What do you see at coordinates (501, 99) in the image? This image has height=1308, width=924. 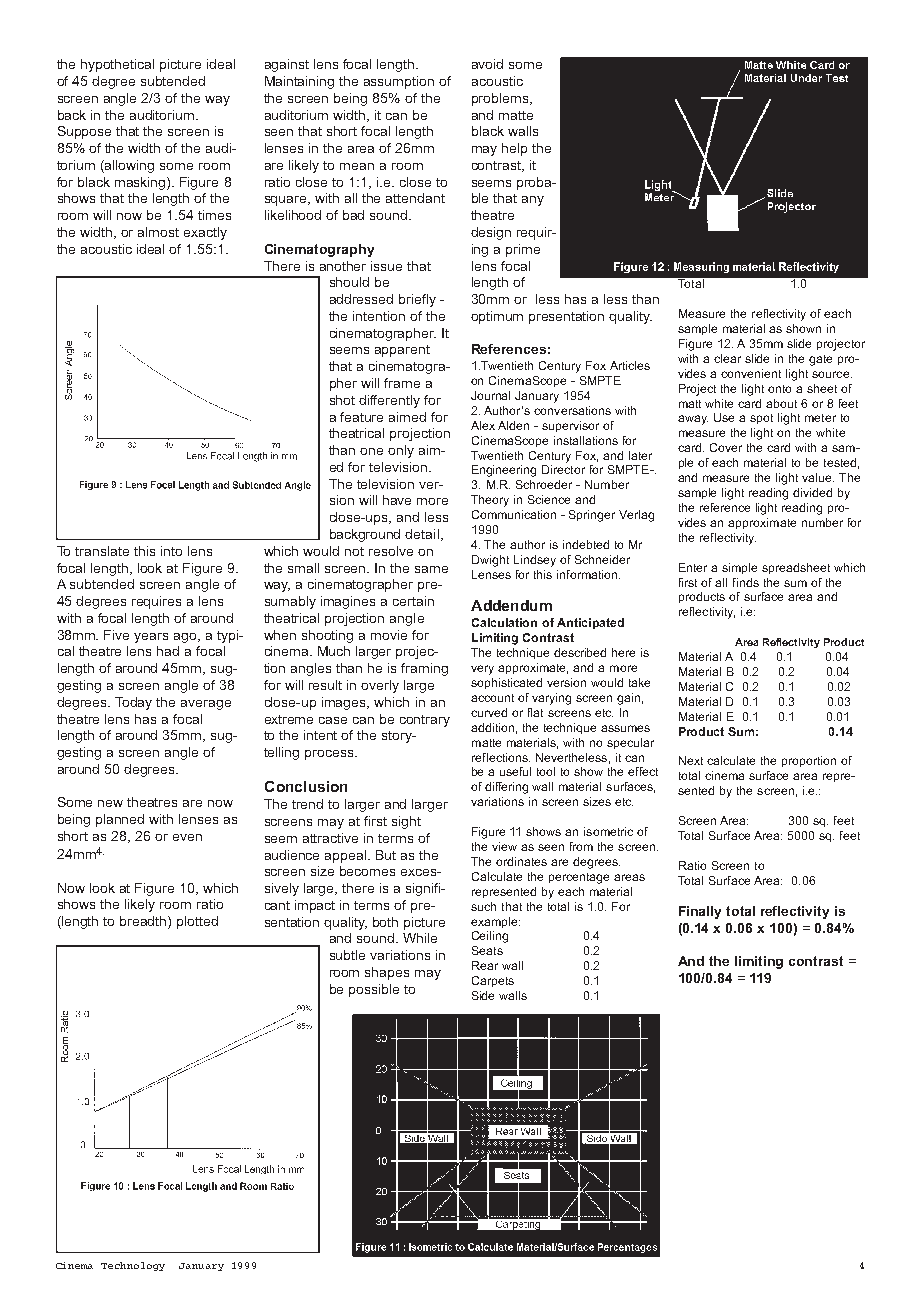 I see `problems` at bounding box center [501, 99].
